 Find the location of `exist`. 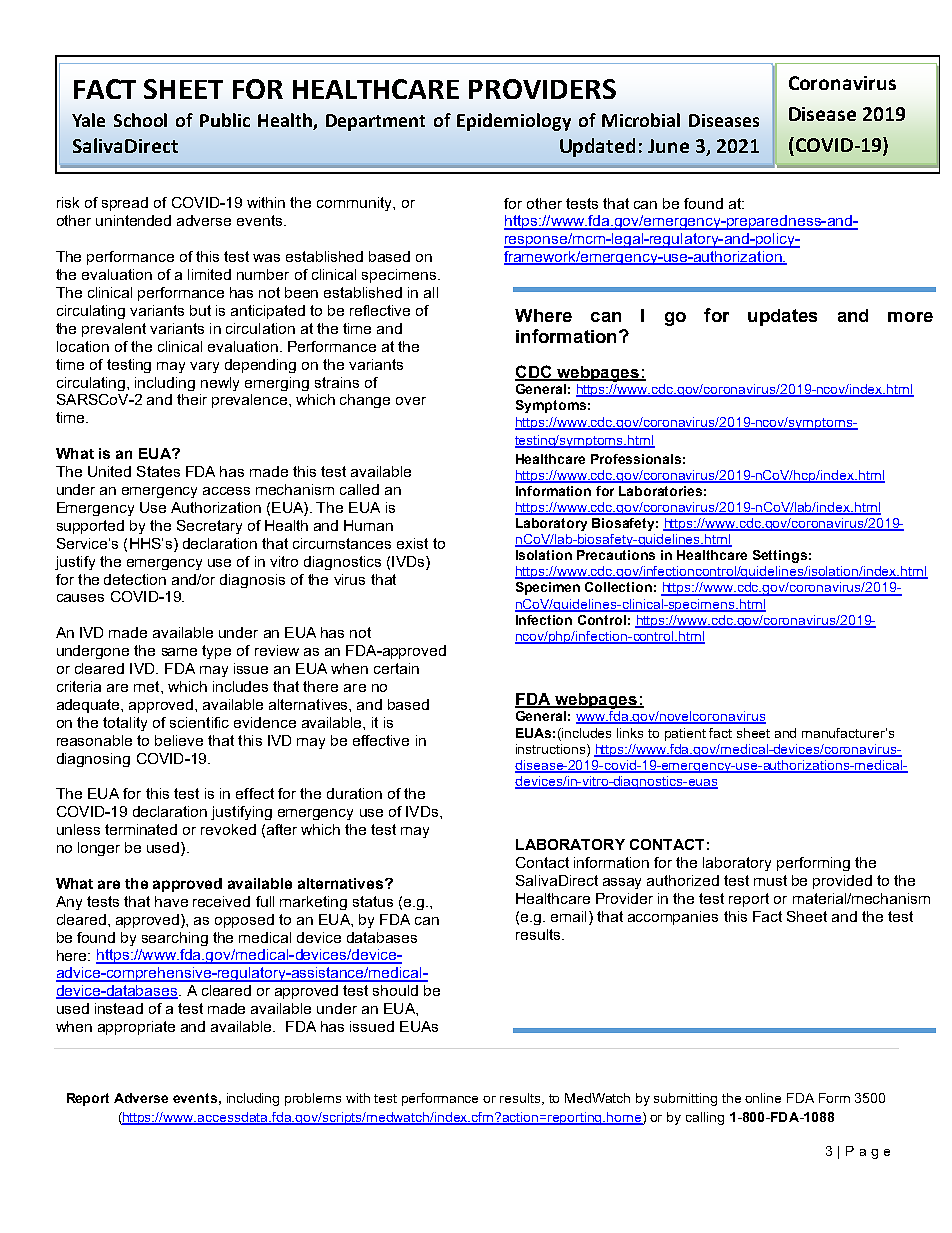

exist is located at coordinates (412, 543).
